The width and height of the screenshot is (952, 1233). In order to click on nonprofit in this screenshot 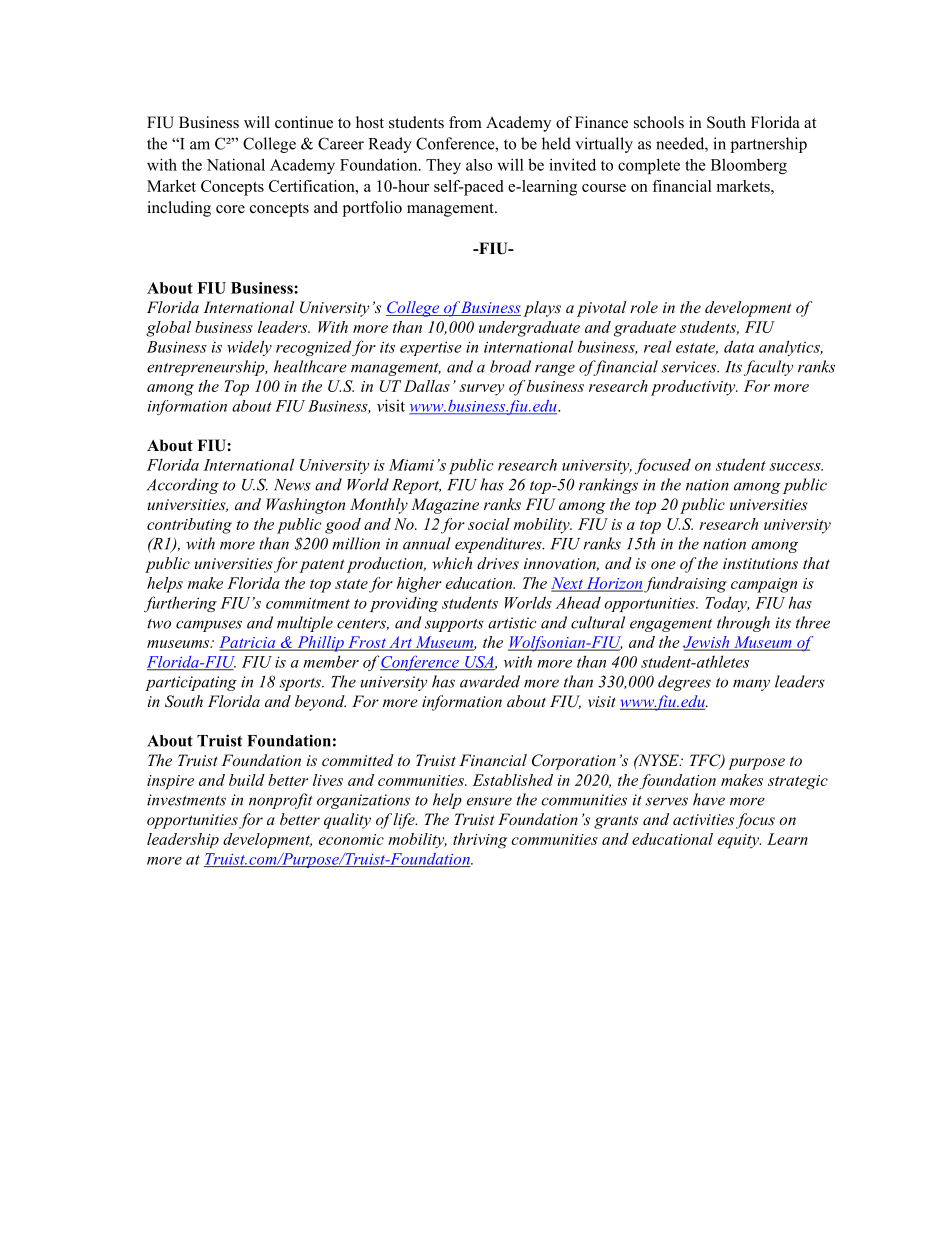, I will do `click(281, 801)`.
